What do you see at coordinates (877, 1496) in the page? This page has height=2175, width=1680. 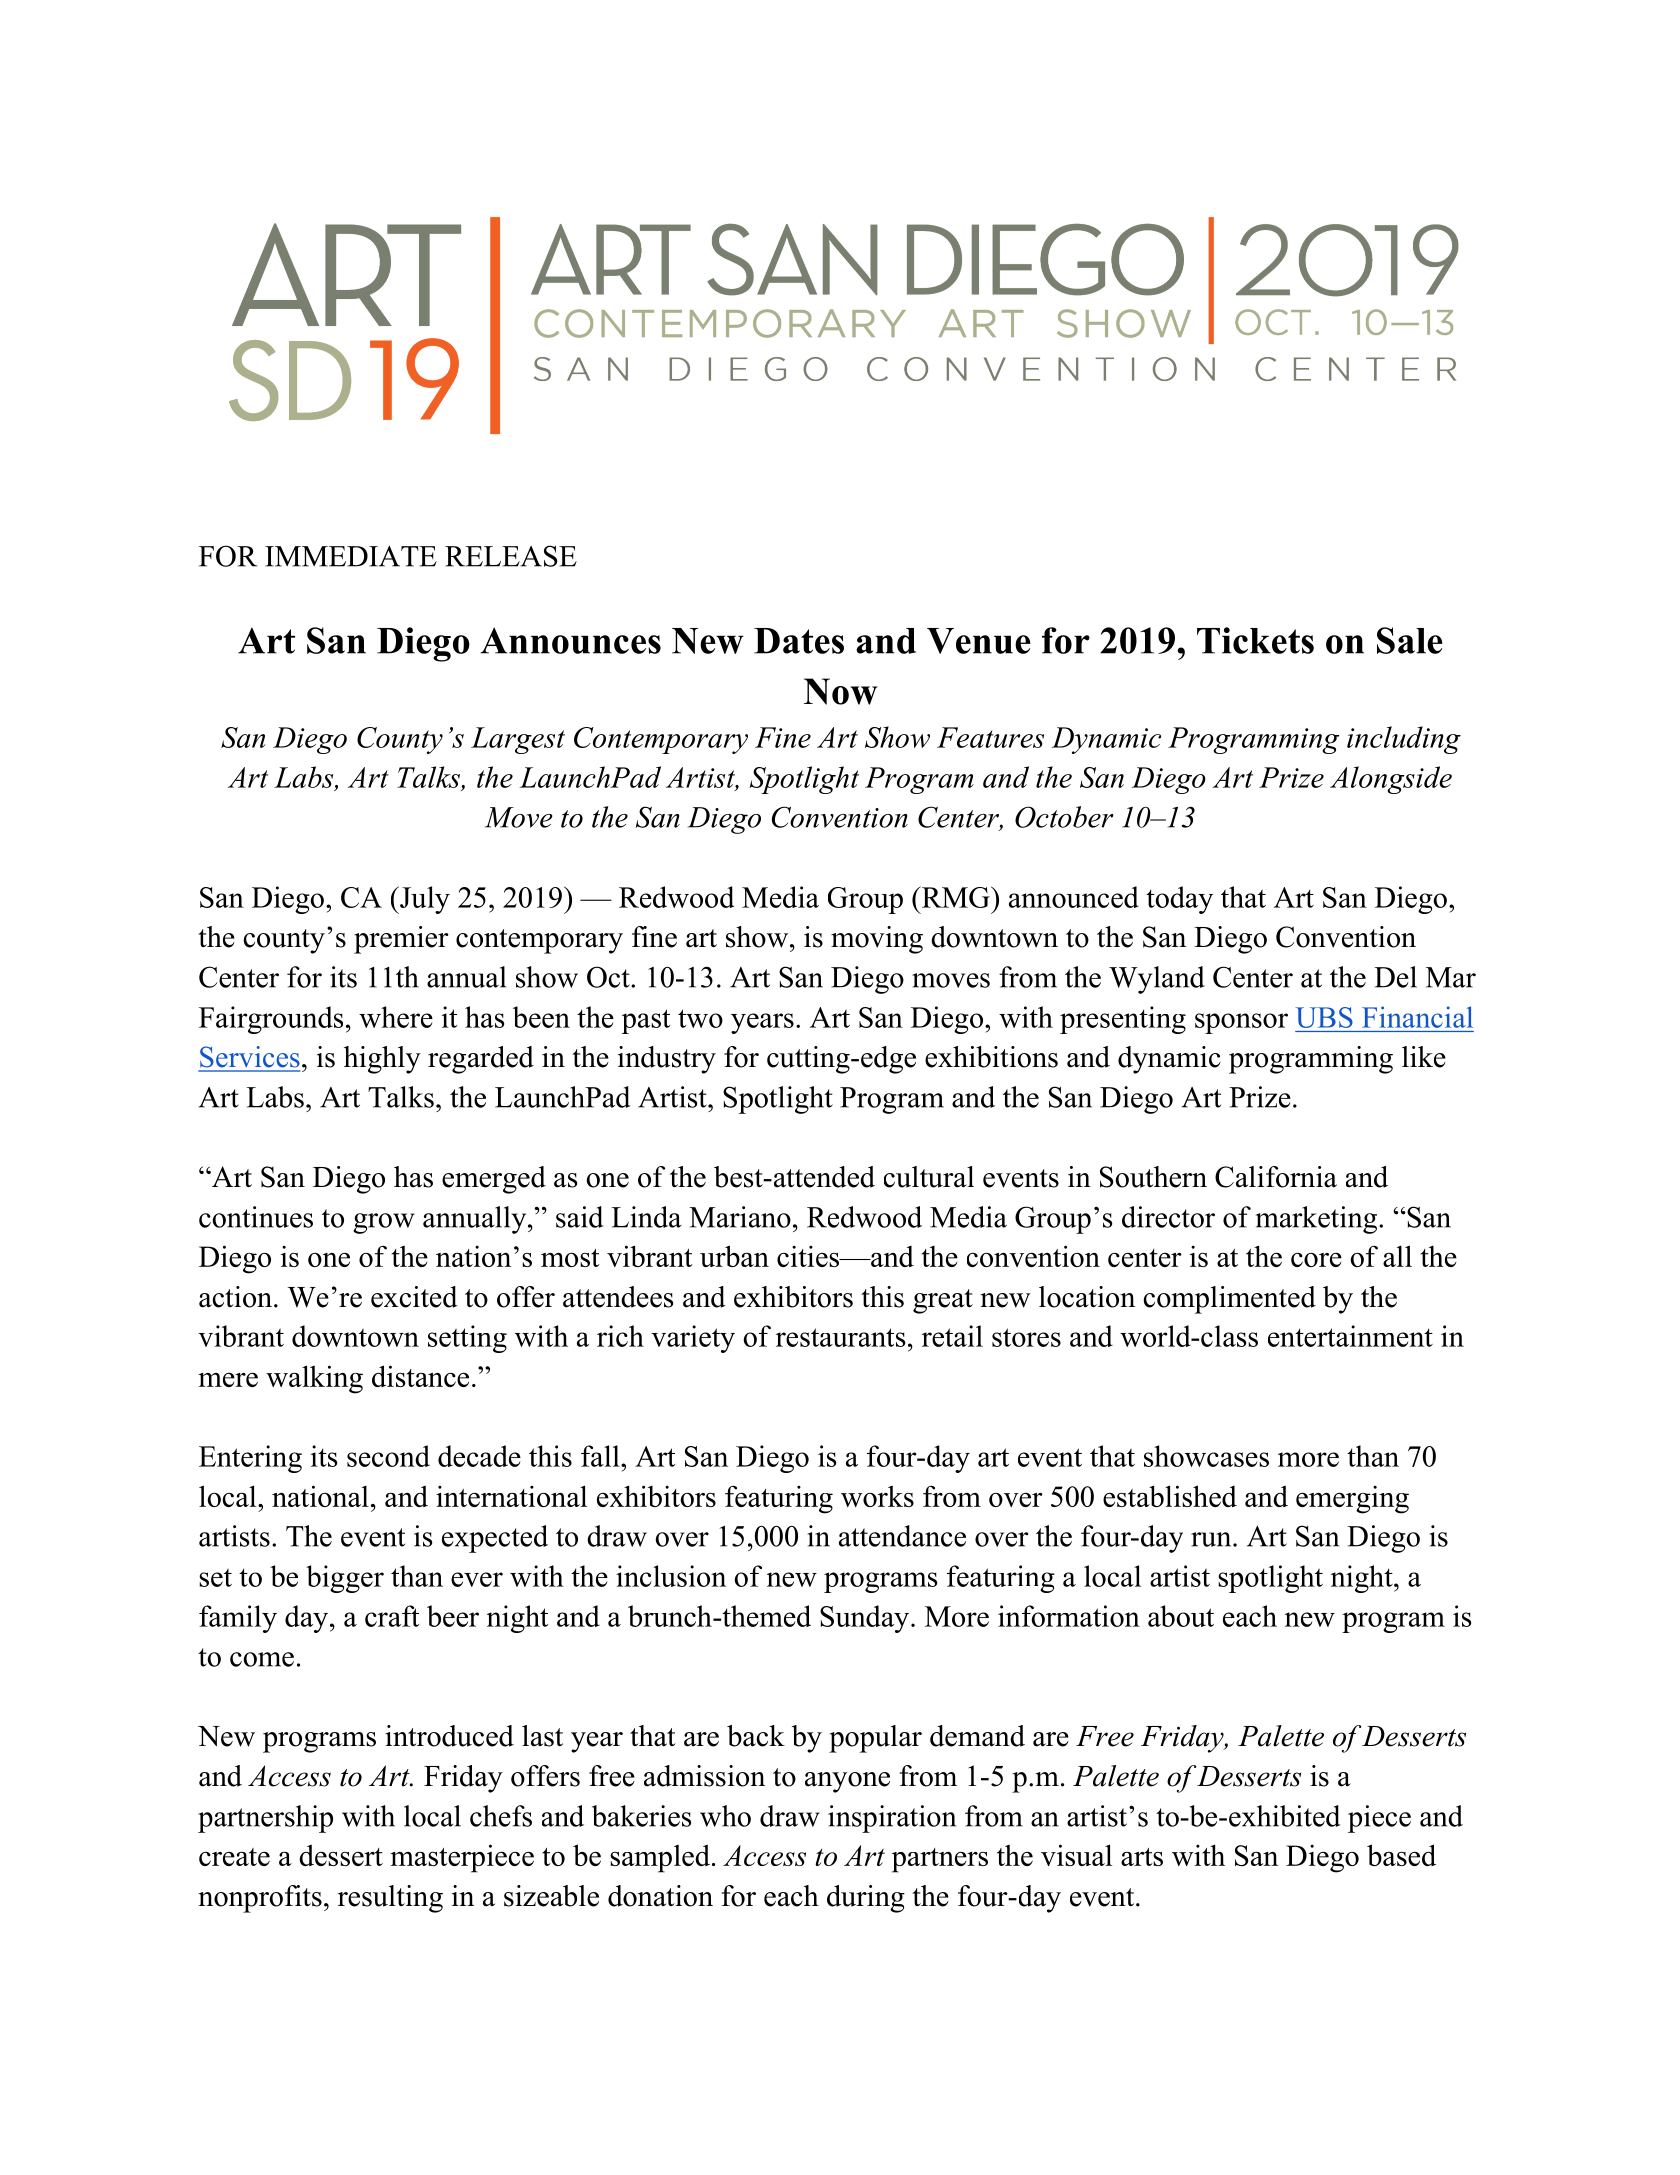 I see `works` at bounding box center [877, 1496].
